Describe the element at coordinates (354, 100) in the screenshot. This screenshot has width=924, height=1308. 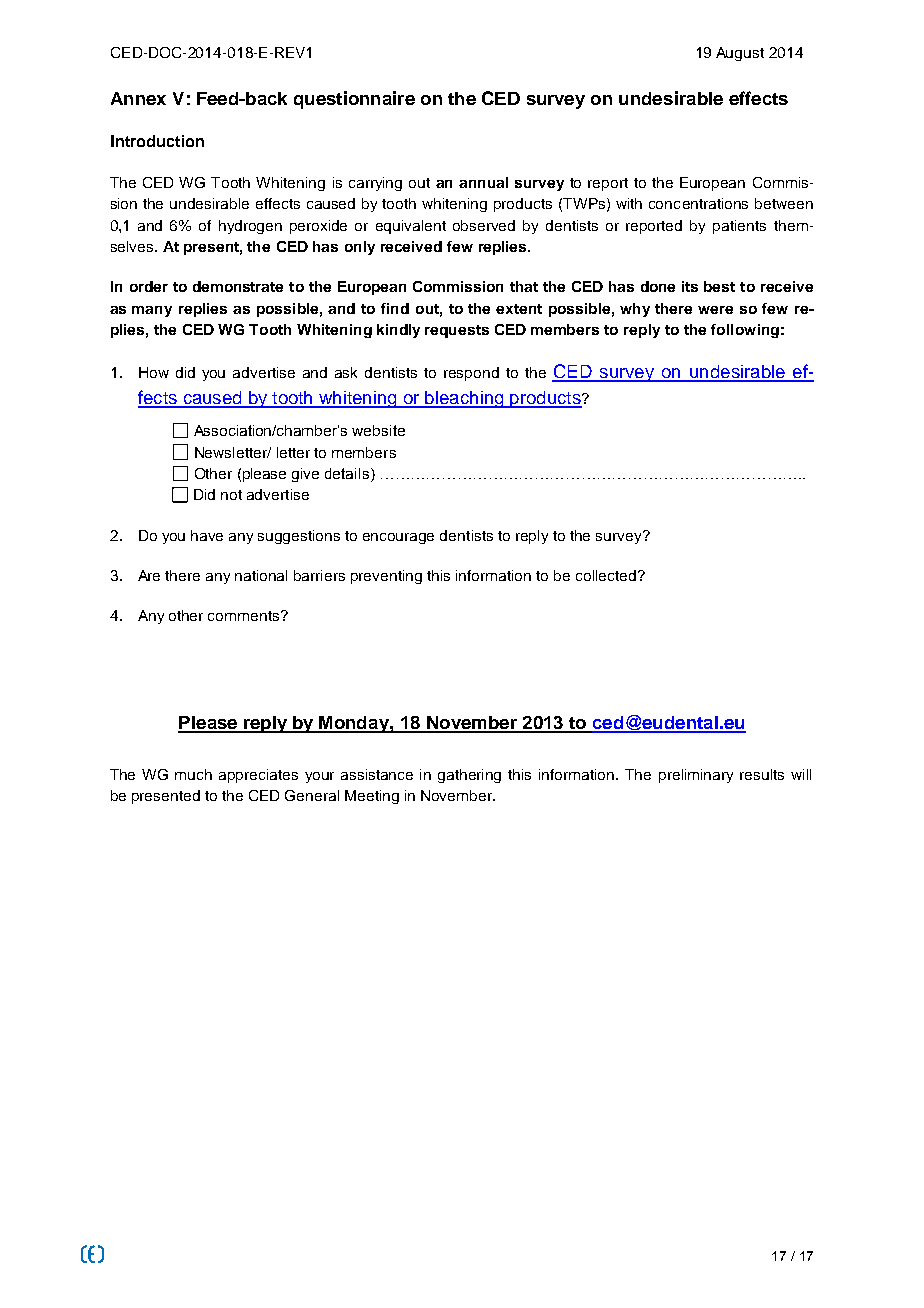
I see `questionnaire` at that location.
